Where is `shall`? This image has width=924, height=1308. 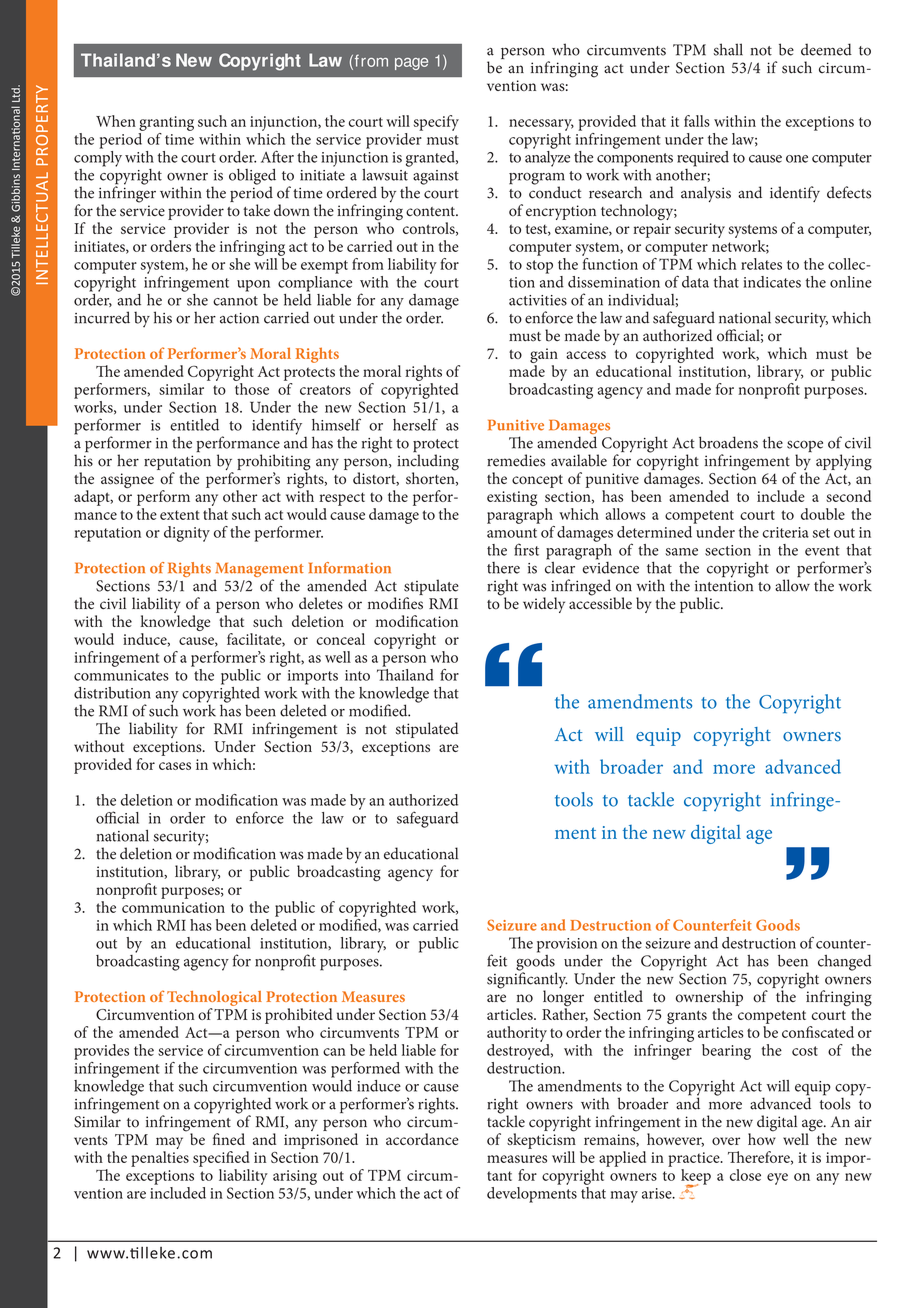
shall is located at coordinates (728, 49).
